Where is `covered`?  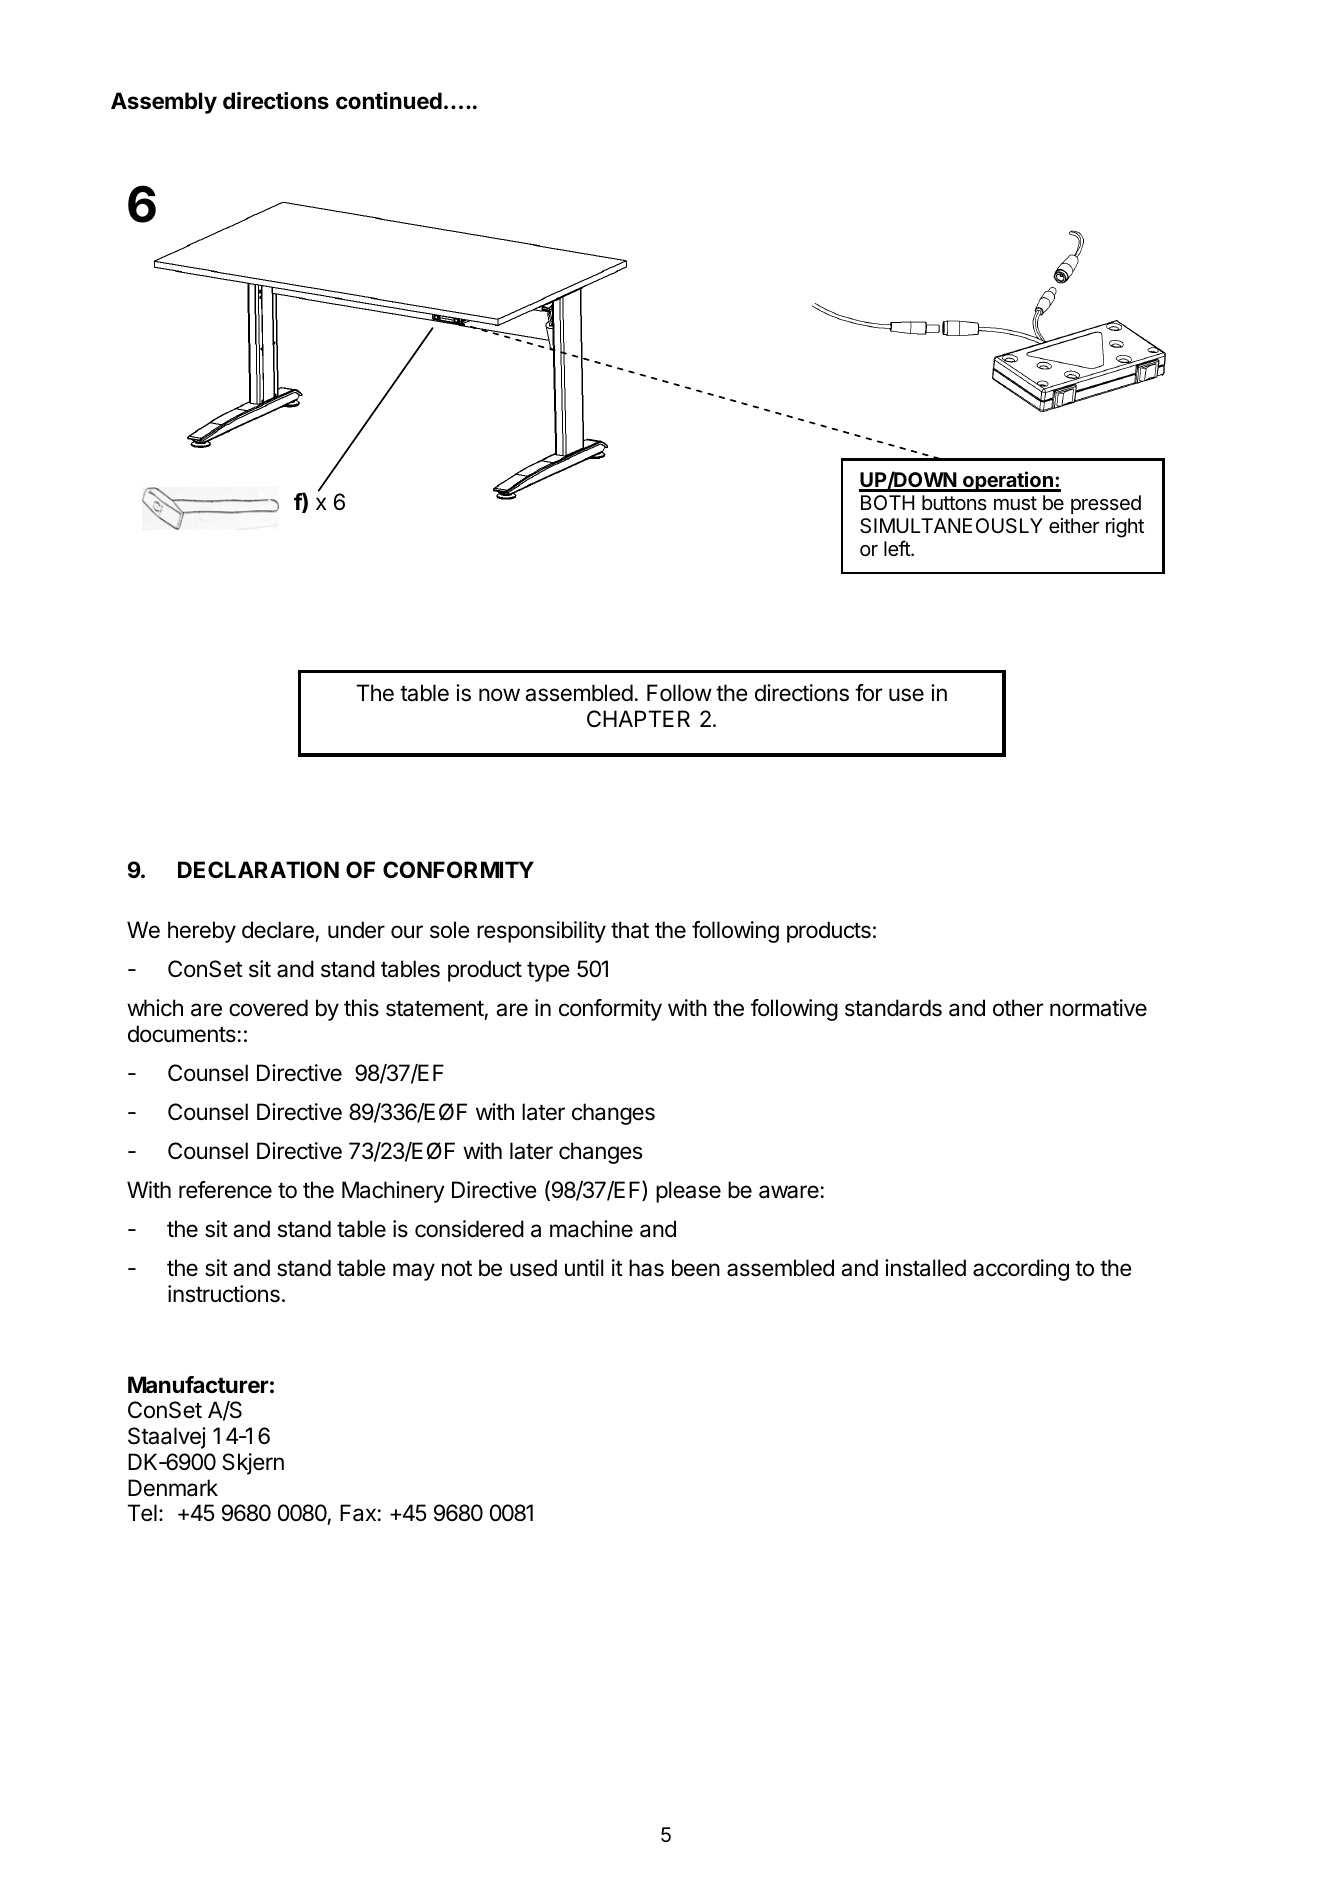
covered is located at coordinates (268, 1008).
